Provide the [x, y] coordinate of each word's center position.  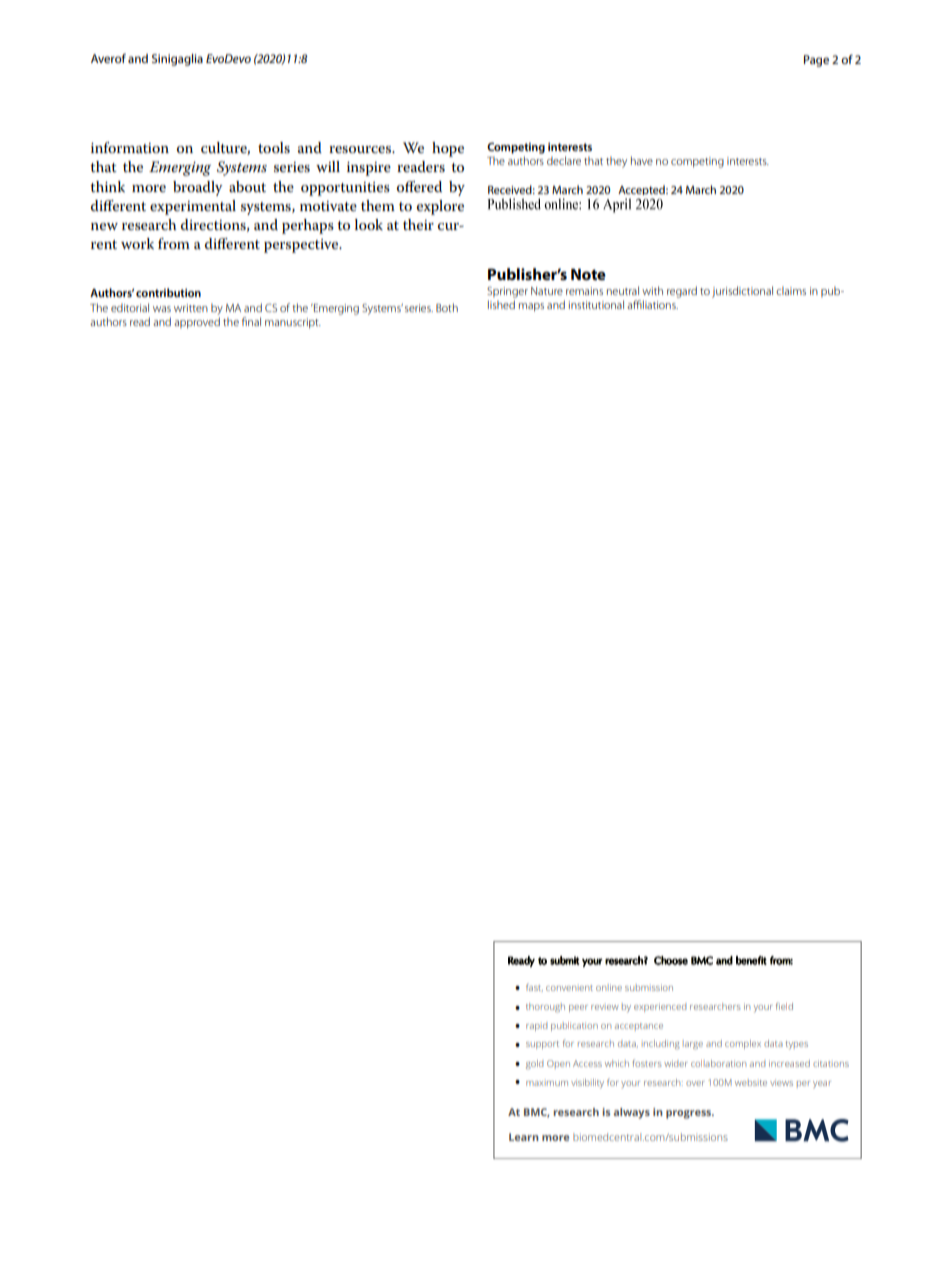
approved [197, 323]
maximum [547, 1083]
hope [448, 149]
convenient [569, 988]
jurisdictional [742, 292]
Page [816, 61]
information [130, 147]
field [784, 1006]
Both [447, 307]
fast [534, 987]
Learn [523, 1137]
